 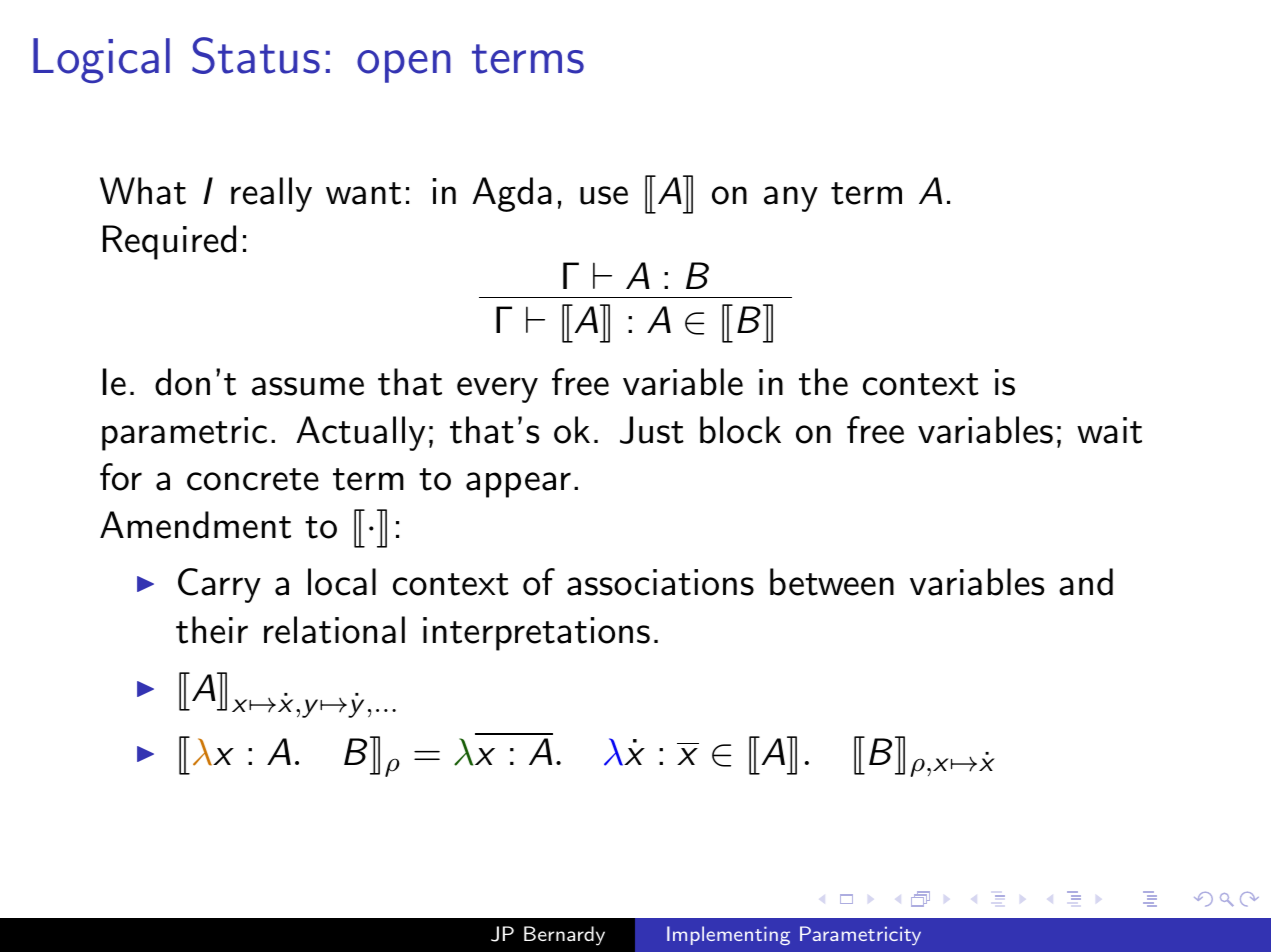 I want to click on between, so click(x=832, y=582).
